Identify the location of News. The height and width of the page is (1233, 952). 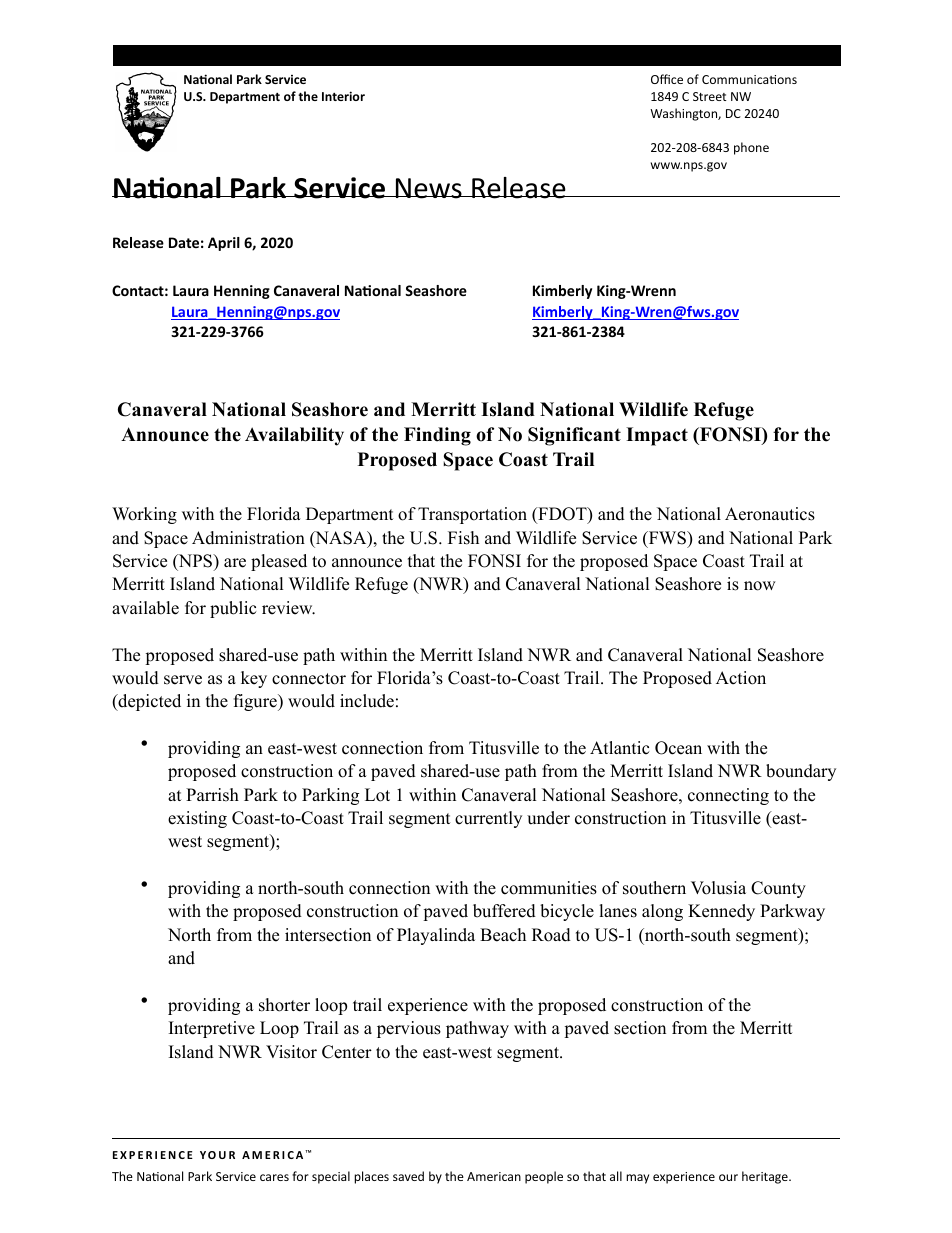
(428, 188).
